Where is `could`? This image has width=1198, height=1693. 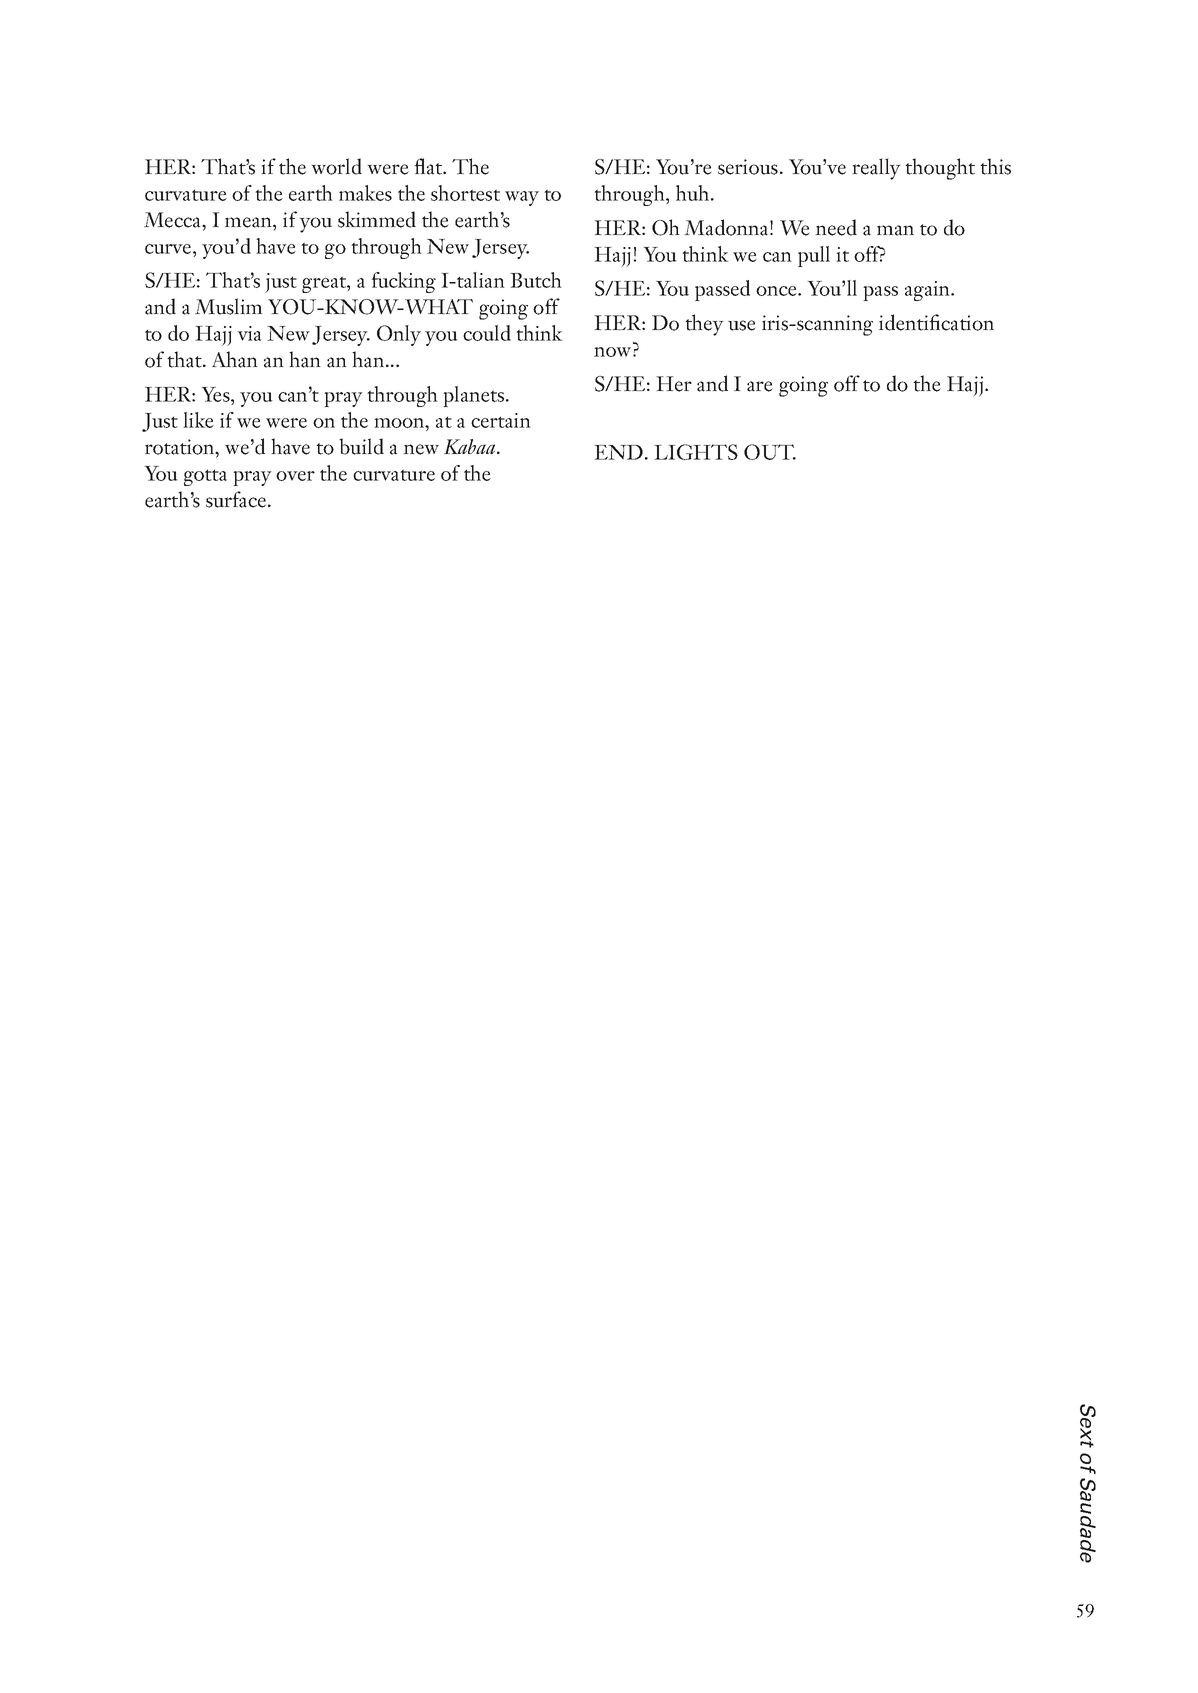
could is located at coordinates (487, 333).
